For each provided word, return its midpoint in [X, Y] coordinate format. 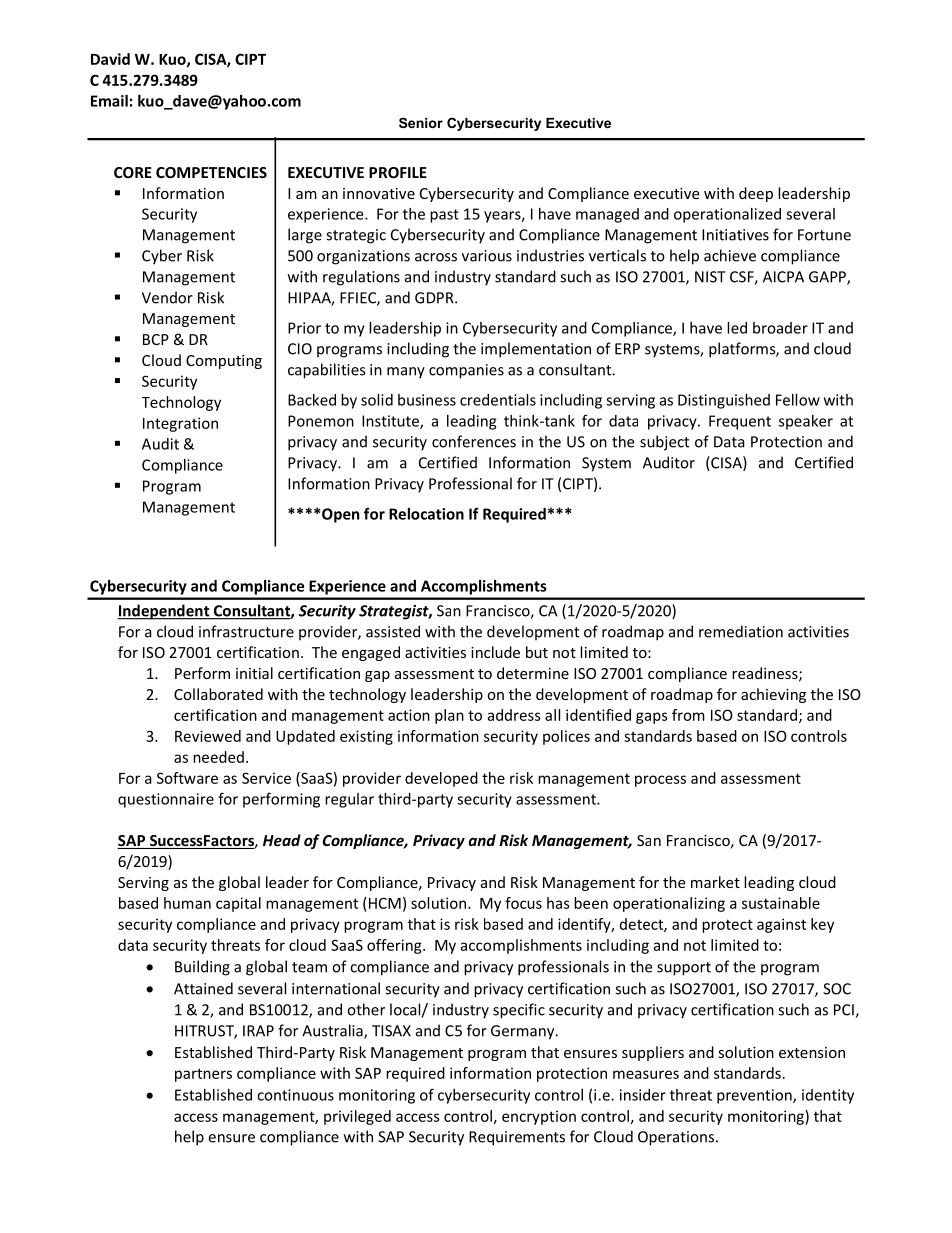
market [715, 882]
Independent [164, 612]
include [495, 652]
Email [109, 101]
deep [756, 194]
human [187, 903]
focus [523, 903]
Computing [224, 362]
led [737, 328]
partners [203, 1075]
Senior [421, 122]
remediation [741, 631]
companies [466, 371]
